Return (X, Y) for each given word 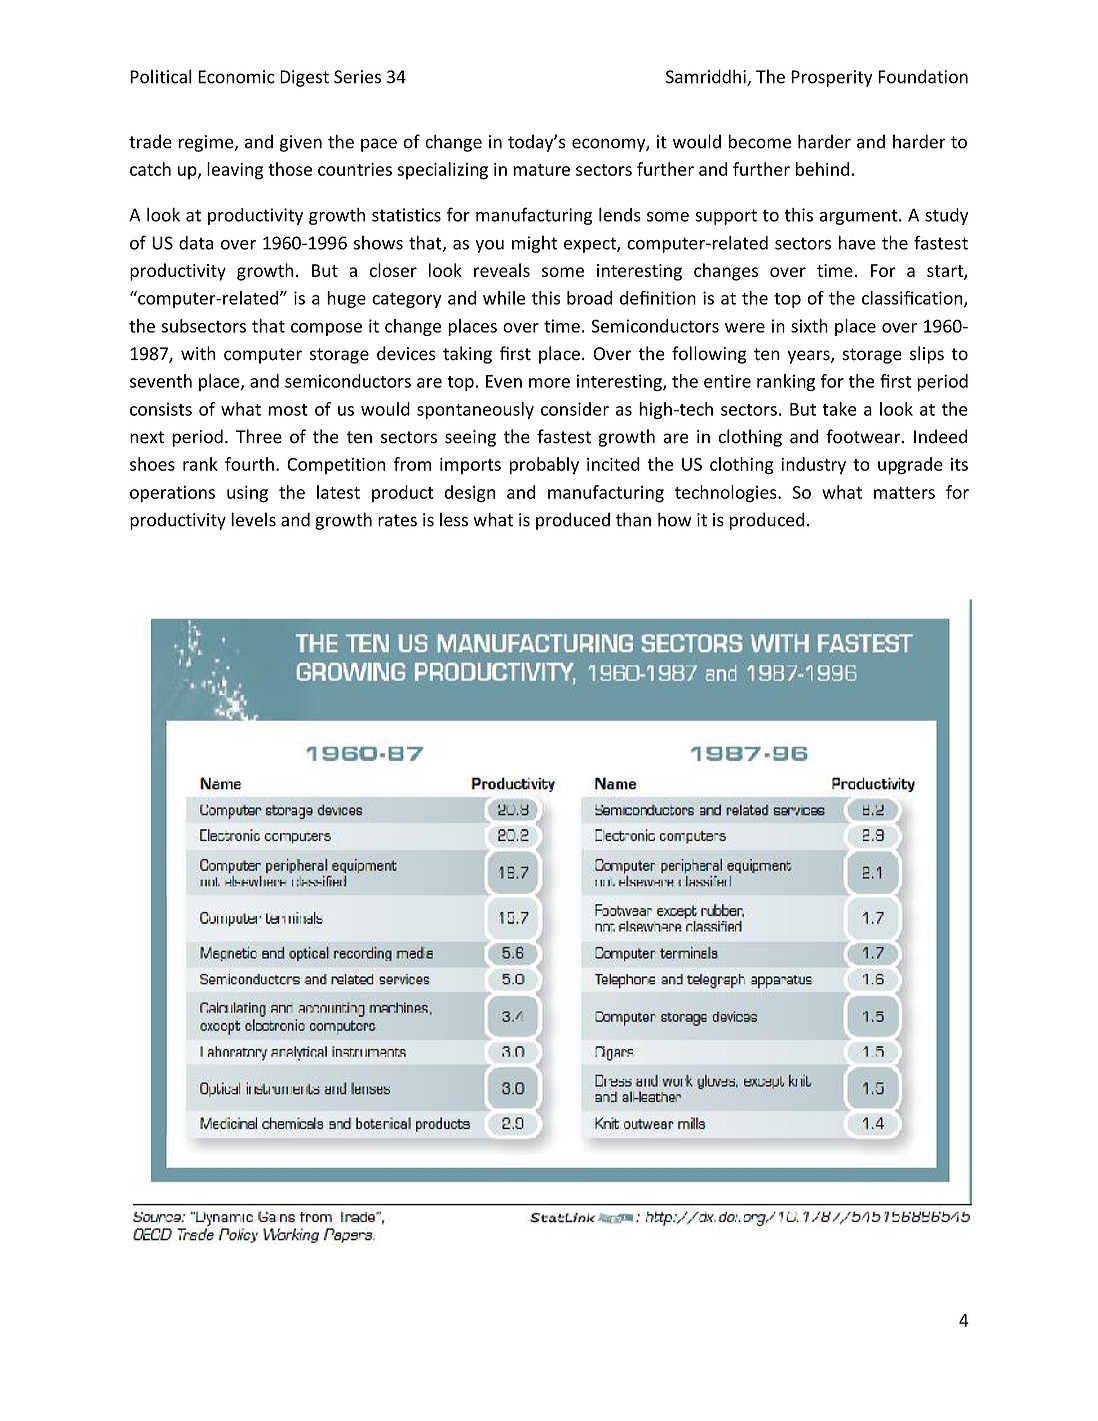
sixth (809, 326)
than (633, 519)
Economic (236, 77)
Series (357, 77)
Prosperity (832, 78)
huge (346, 299)
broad (589, 298)
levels (253, 519)
